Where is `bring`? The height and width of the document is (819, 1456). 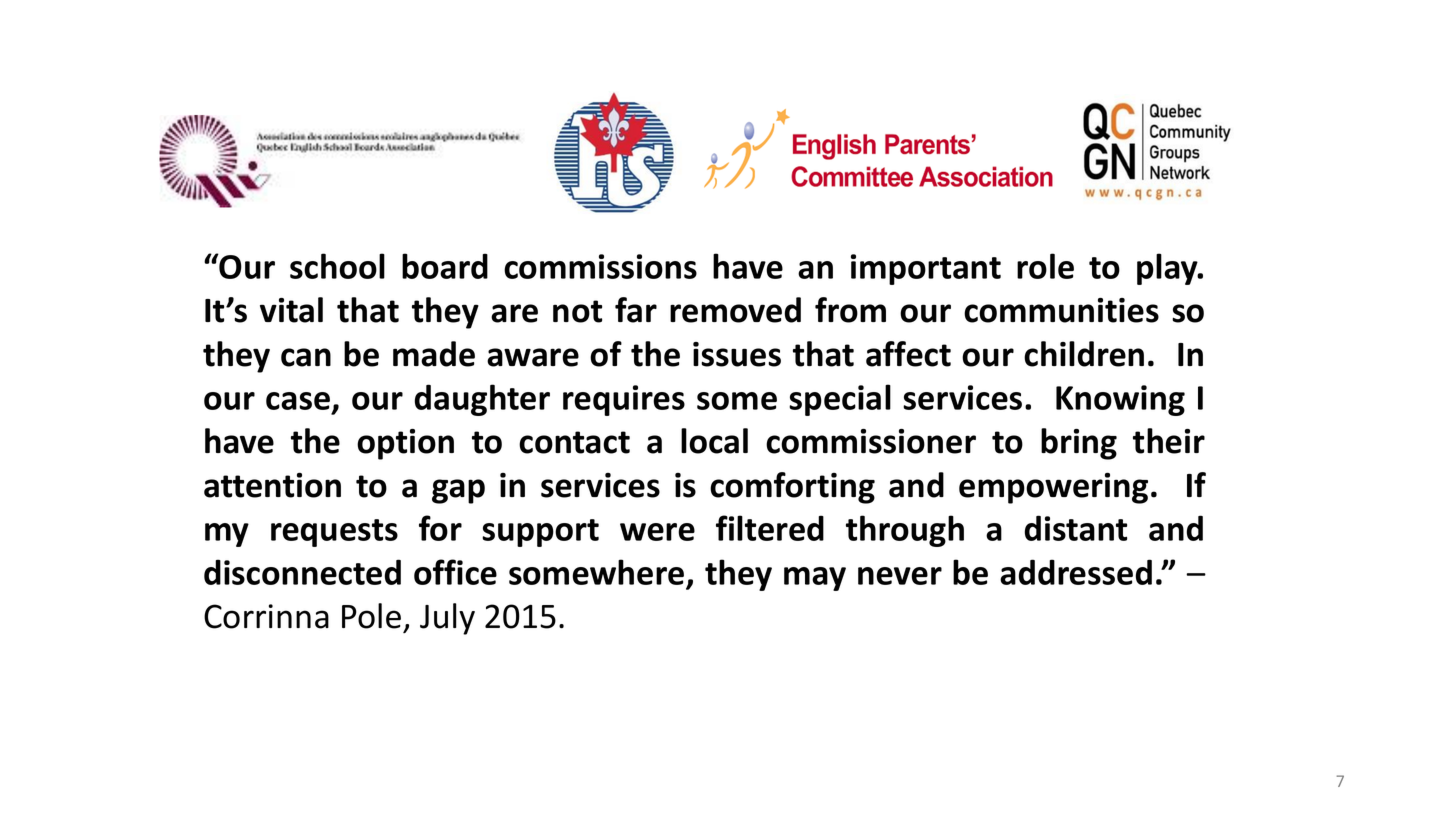 bring is located at coordinates (1079, 444).
